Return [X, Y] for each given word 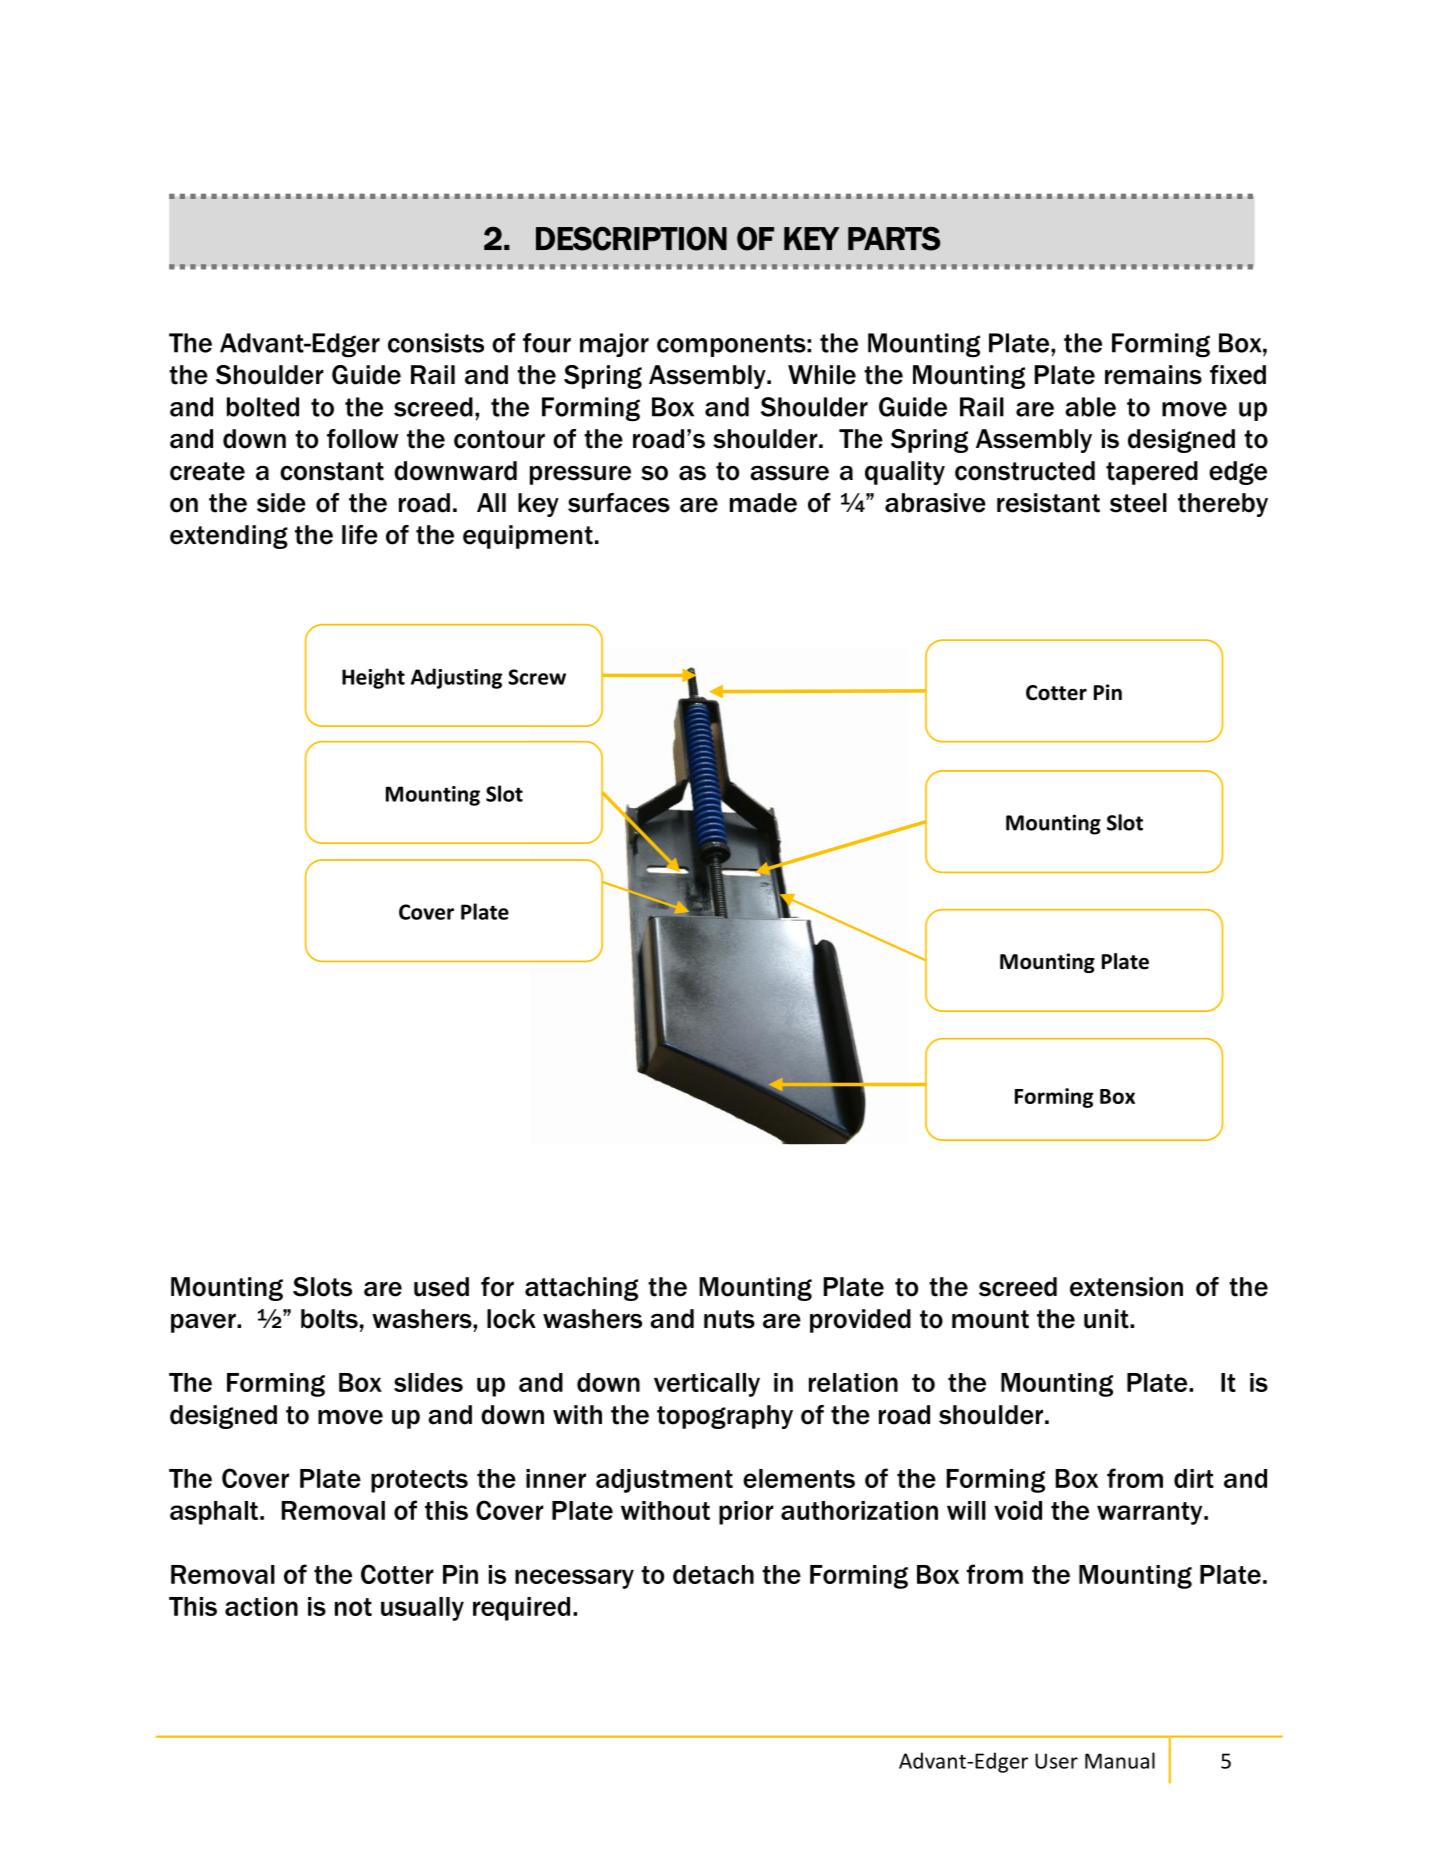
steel [1138, 503]
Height [373, 678]
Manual [1120, 1760]
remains [1153, 375]
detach [713, 1574]
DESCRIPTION [631, 239]
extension [1126, 1287]
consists [436, 343]
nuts [729, 1319]
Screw [537, 677]
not [353, 1607]
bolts [329, 1319]
